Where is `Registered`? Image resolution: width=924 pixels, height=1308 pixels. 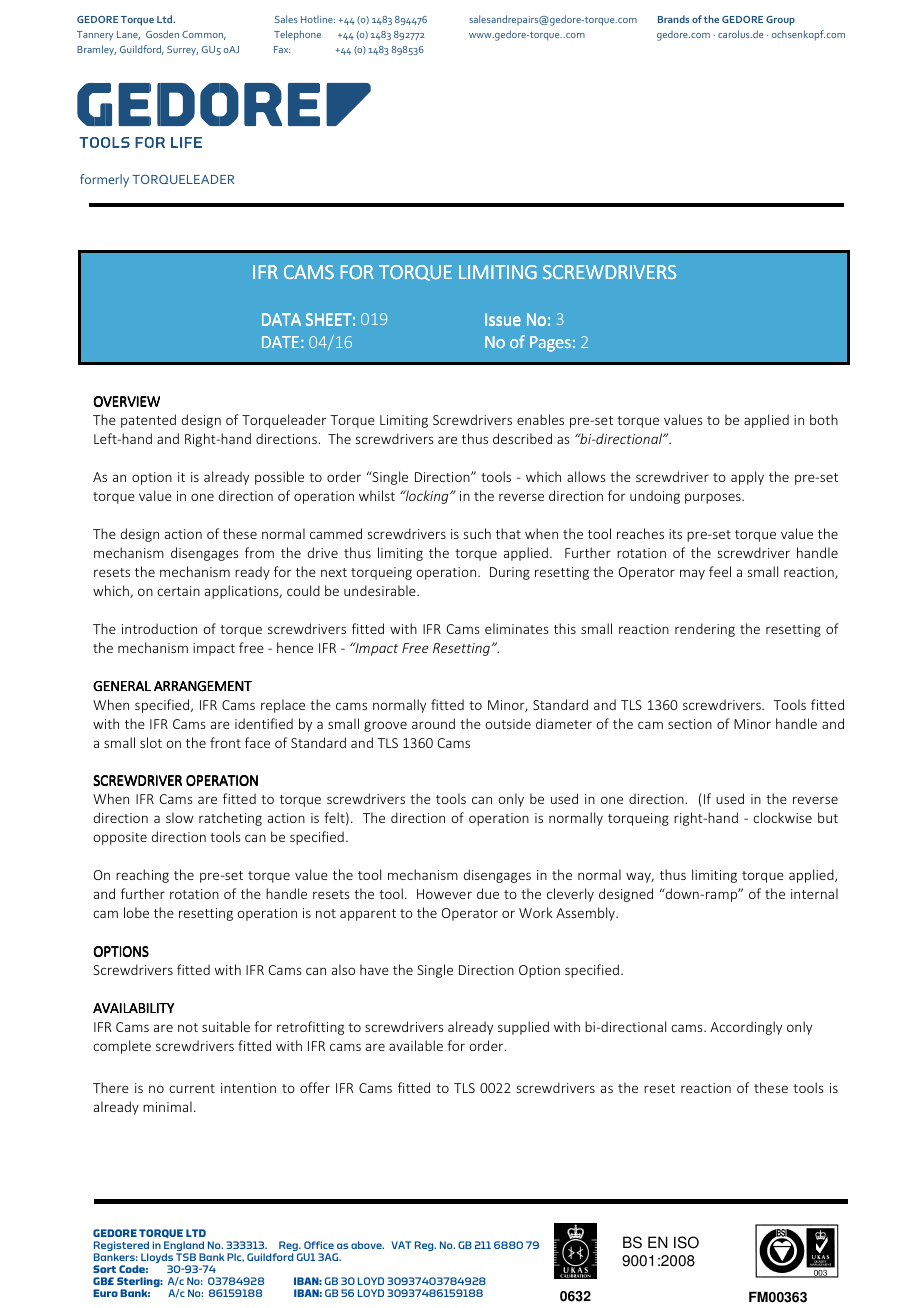
Registered is located at coordinates (121, 1247).
